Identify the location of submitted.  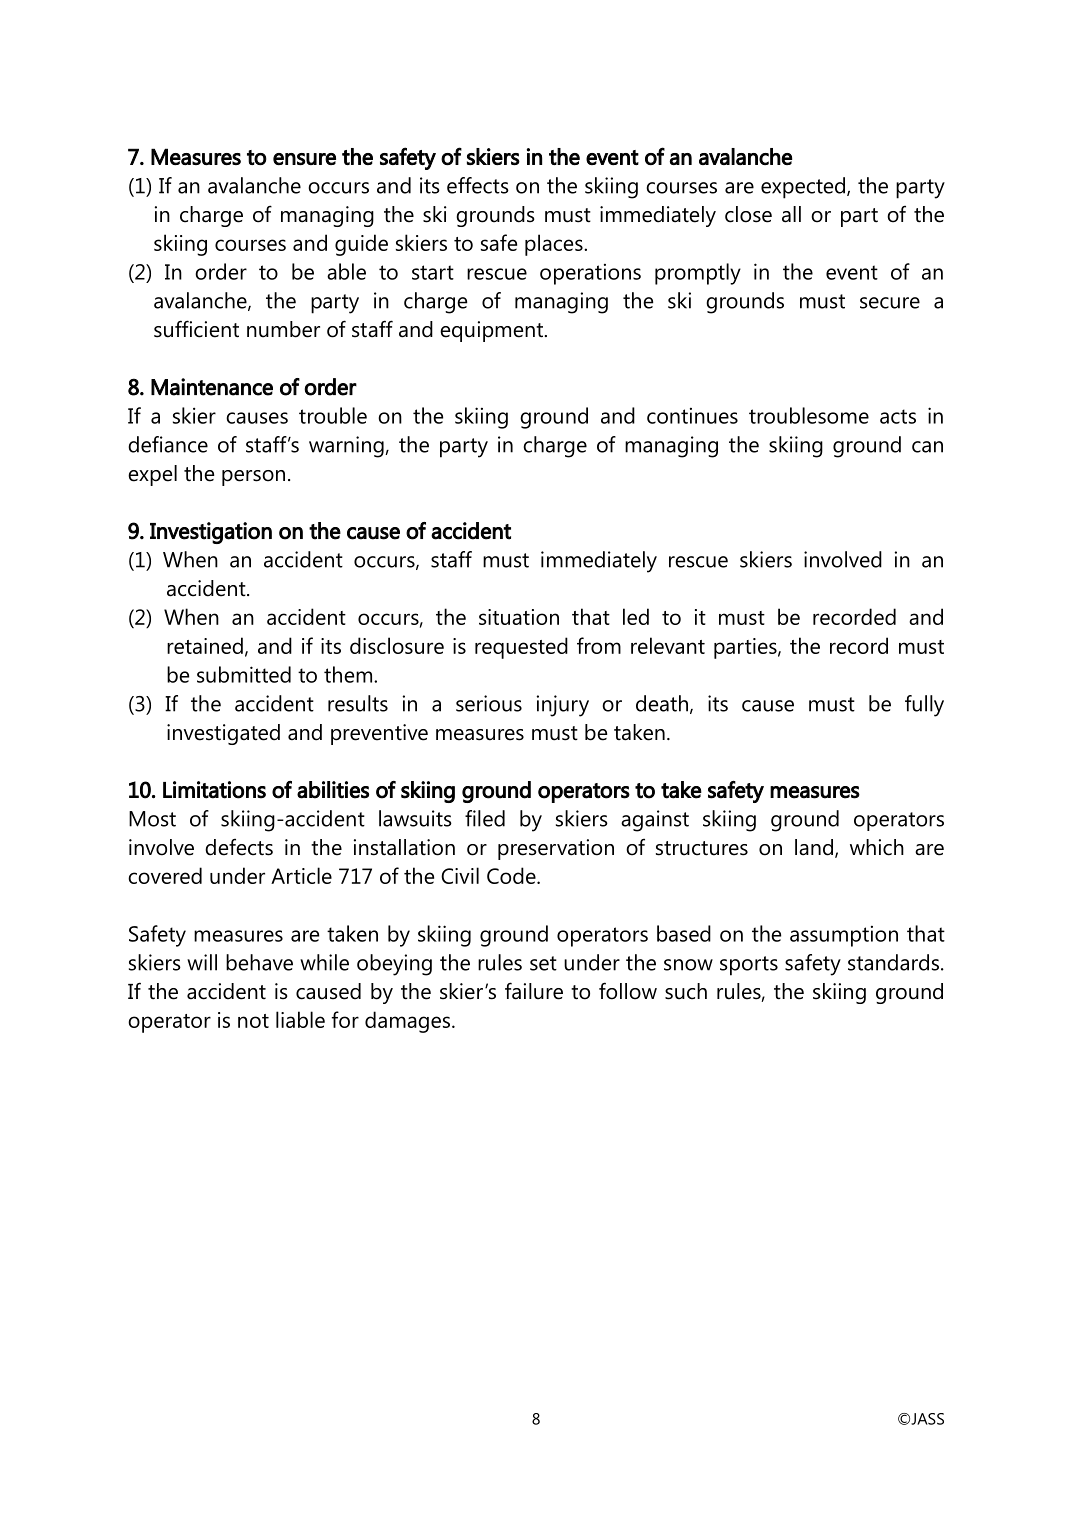
(244, 674).
